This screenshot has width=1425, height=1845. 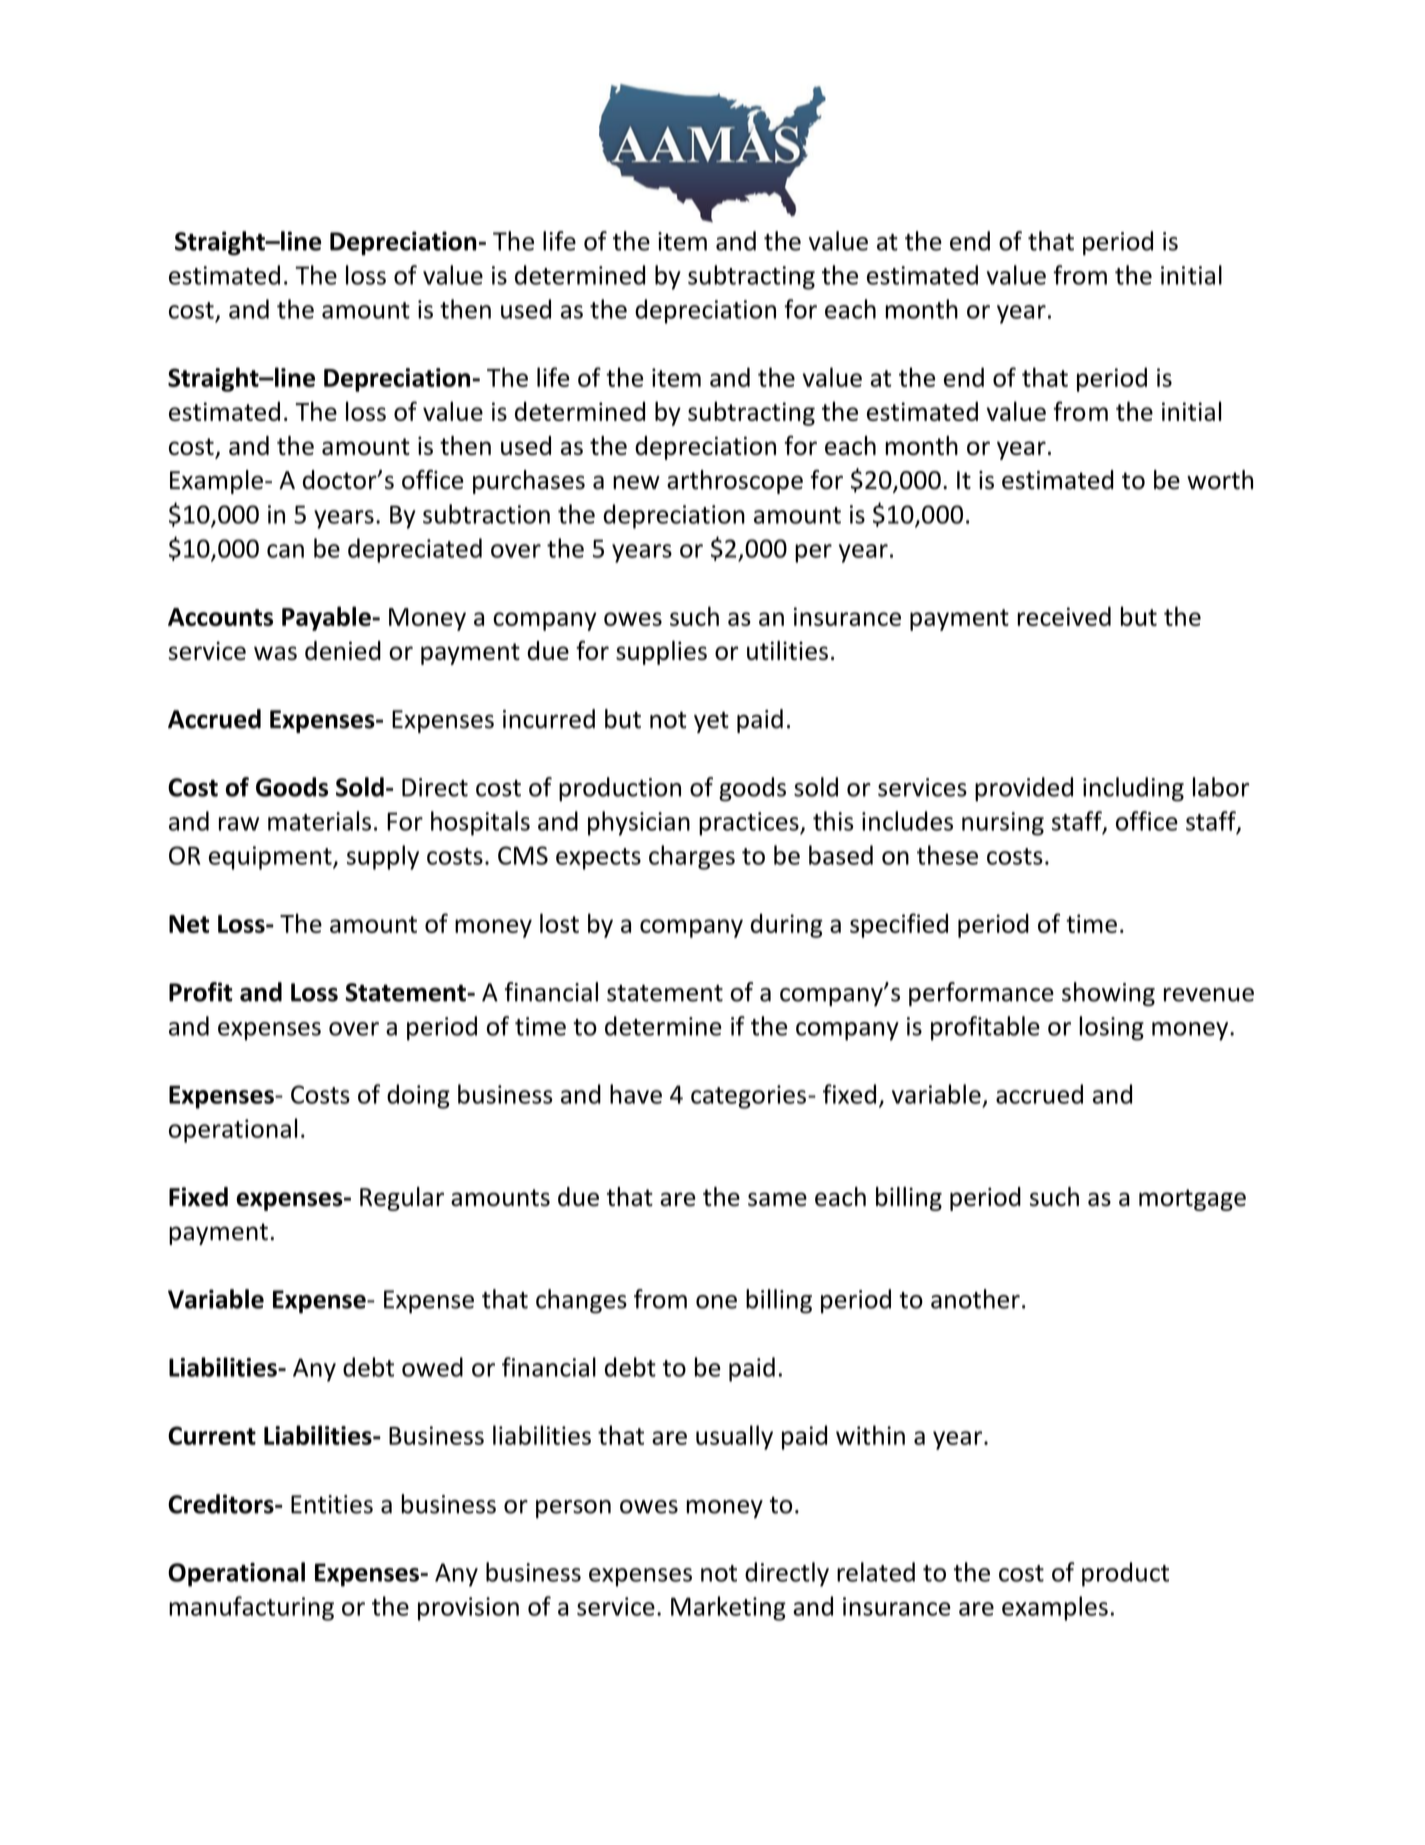 What do you see at coordinates (285, 551) in the screenshot?
I see `can` at bounding box center [285, 551].
